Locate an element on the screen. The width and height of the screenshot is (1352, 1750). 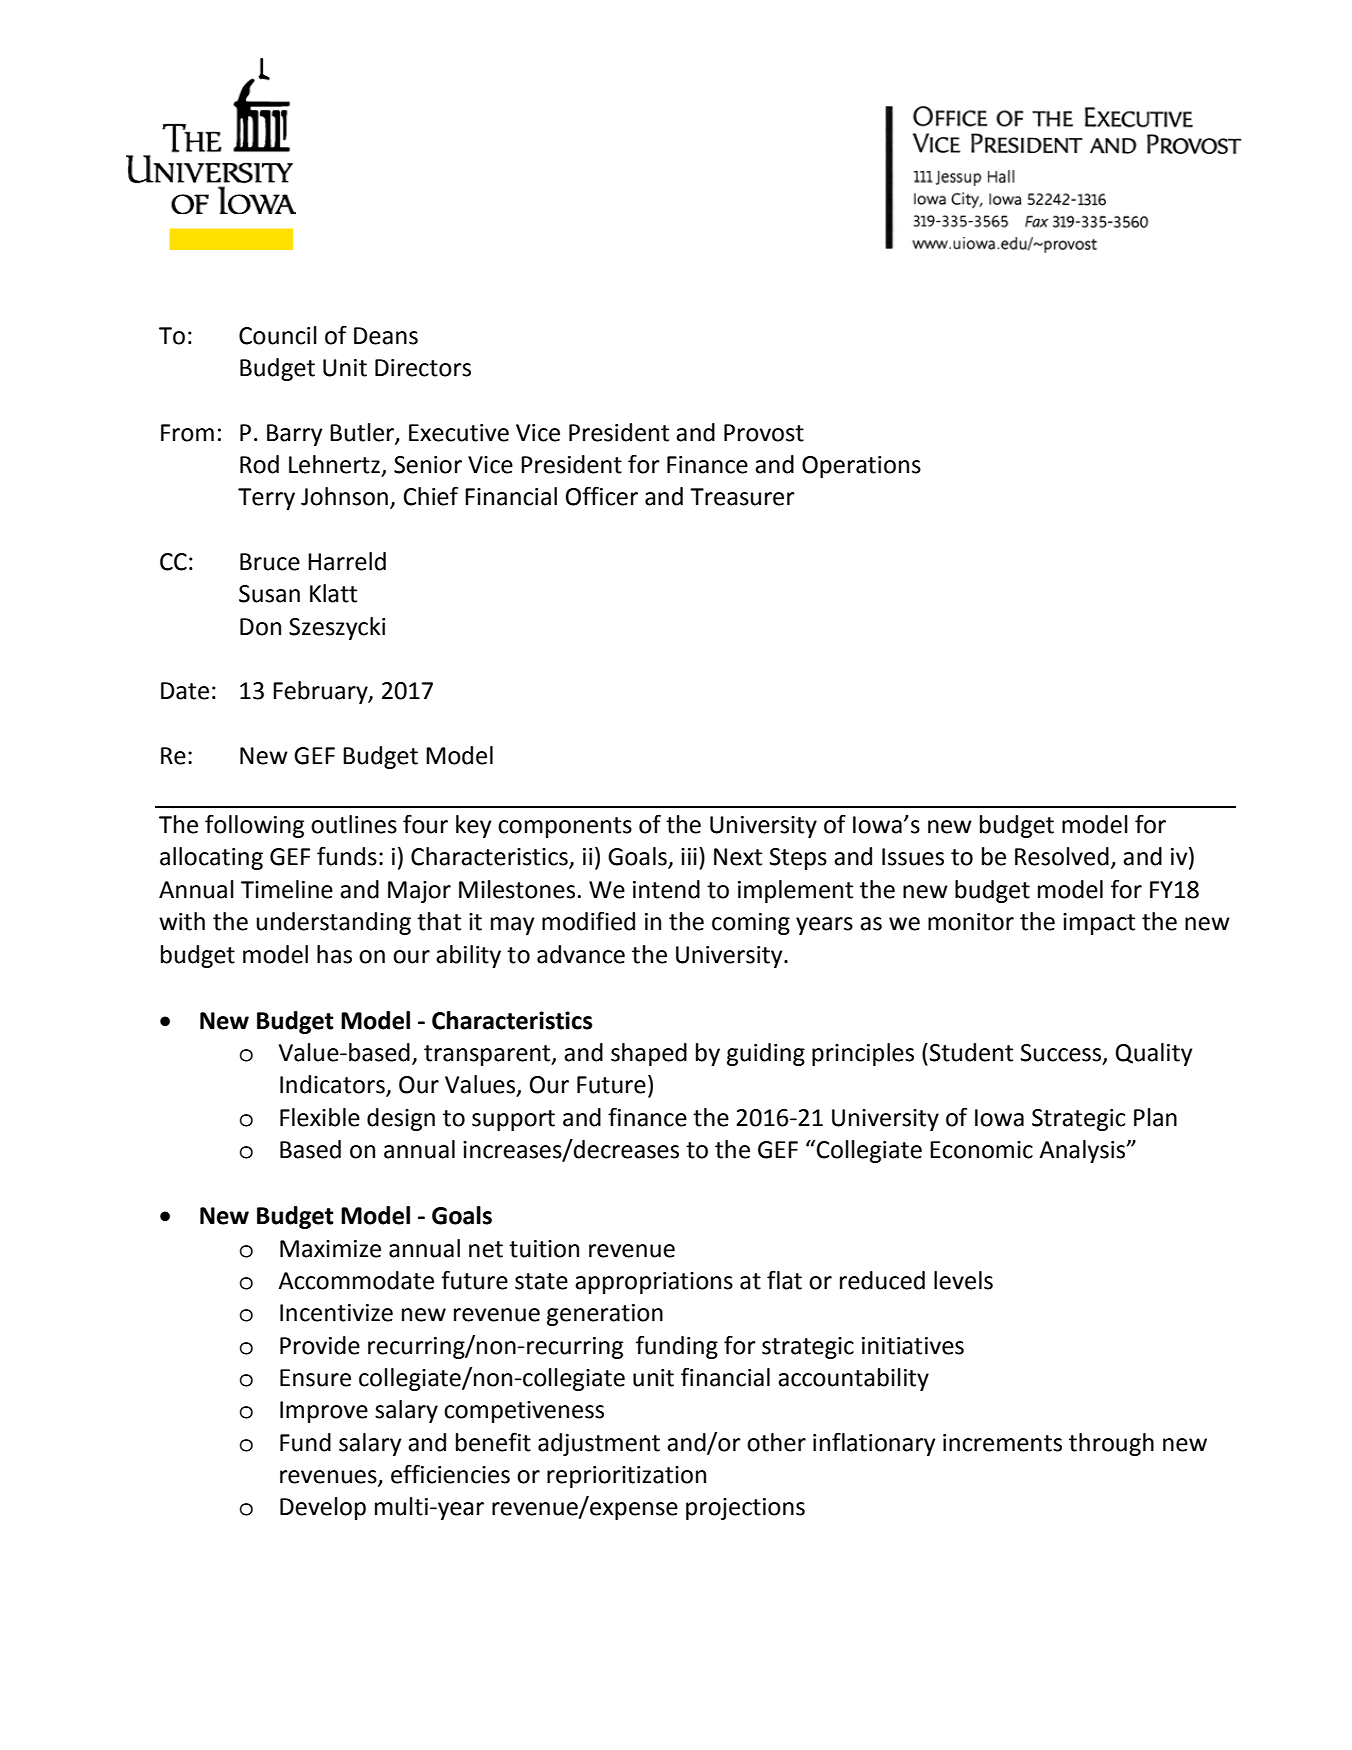
Develop is located at coordinates (323, 1508).
